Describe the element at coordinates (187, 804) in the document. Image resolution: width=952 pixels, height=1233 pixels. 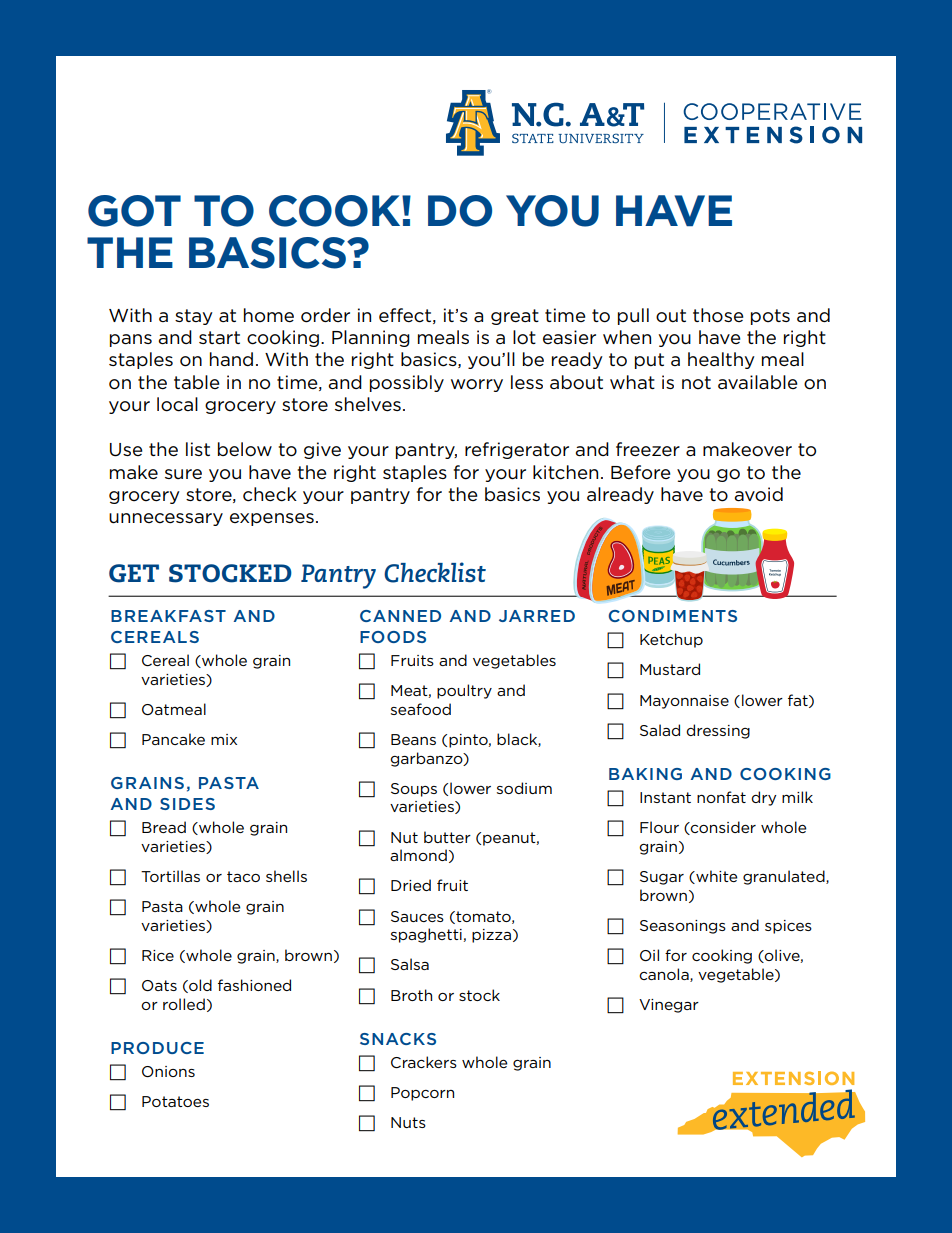
I see `SIDES` at that location.
